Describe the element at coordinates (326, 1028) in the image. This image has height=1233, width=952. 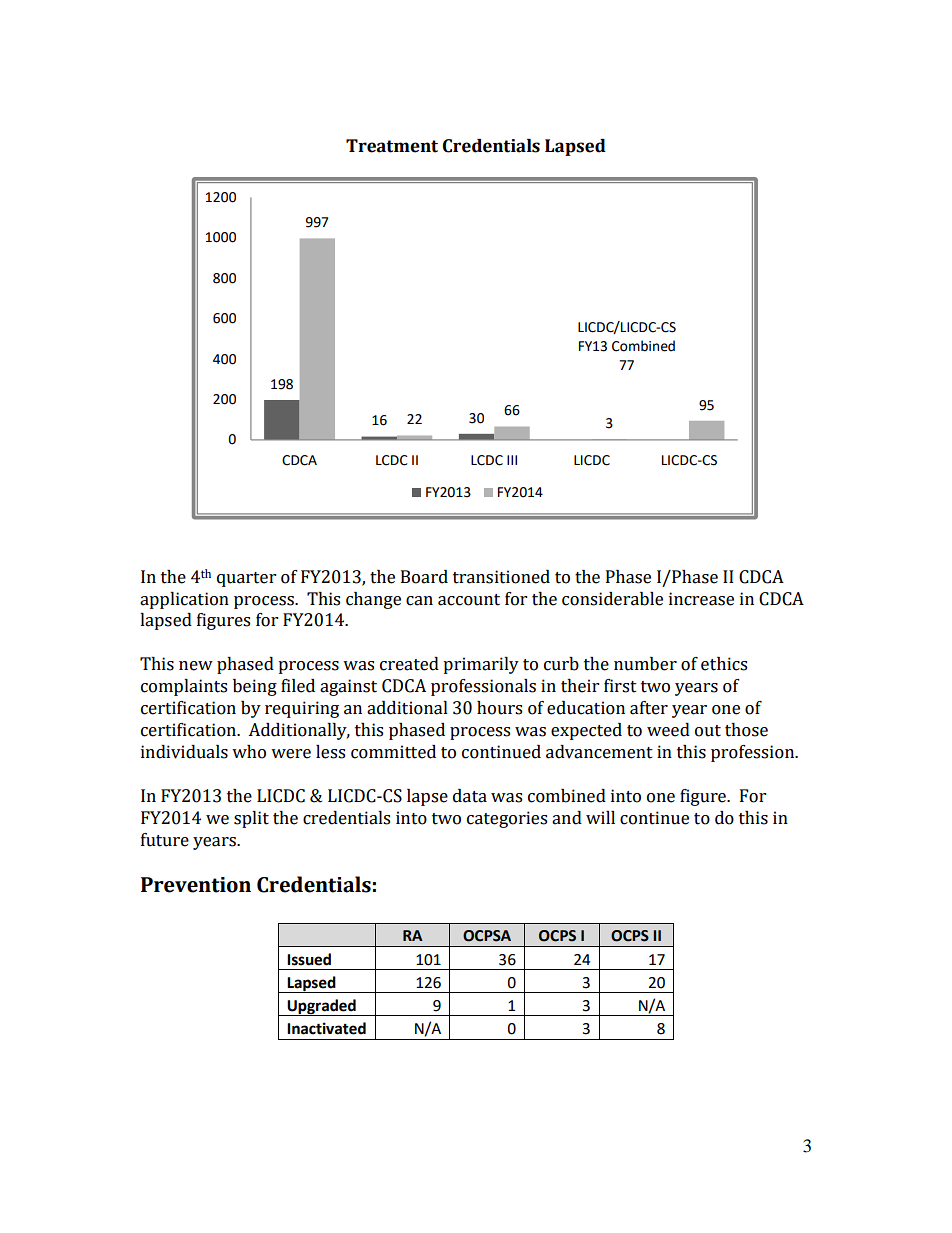
I see `Inactivated` at that location.
